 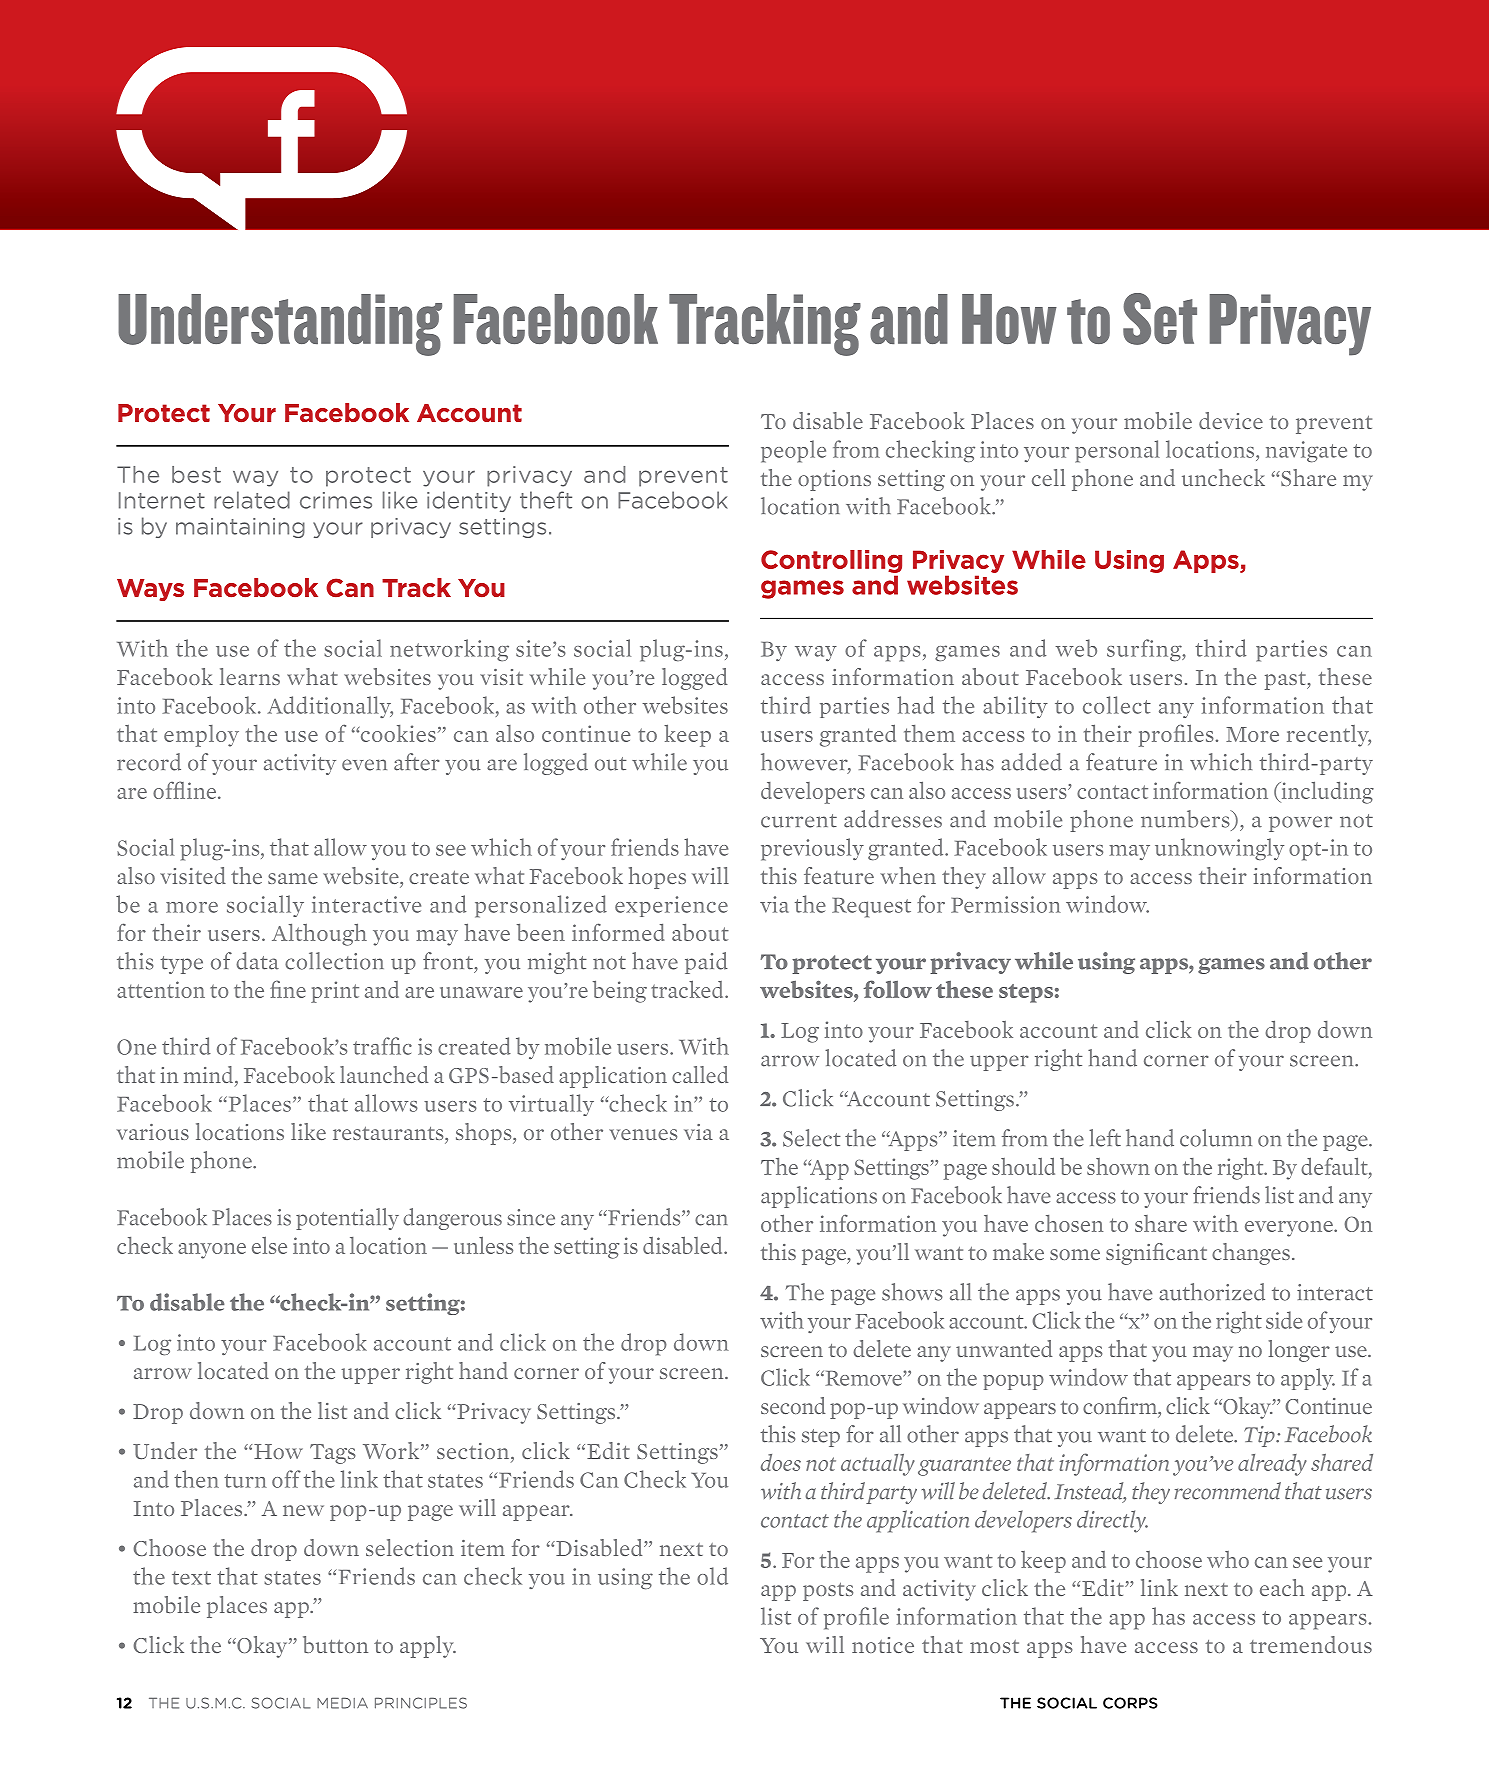 I want to click on Media, so click(x=342, y=1703).
